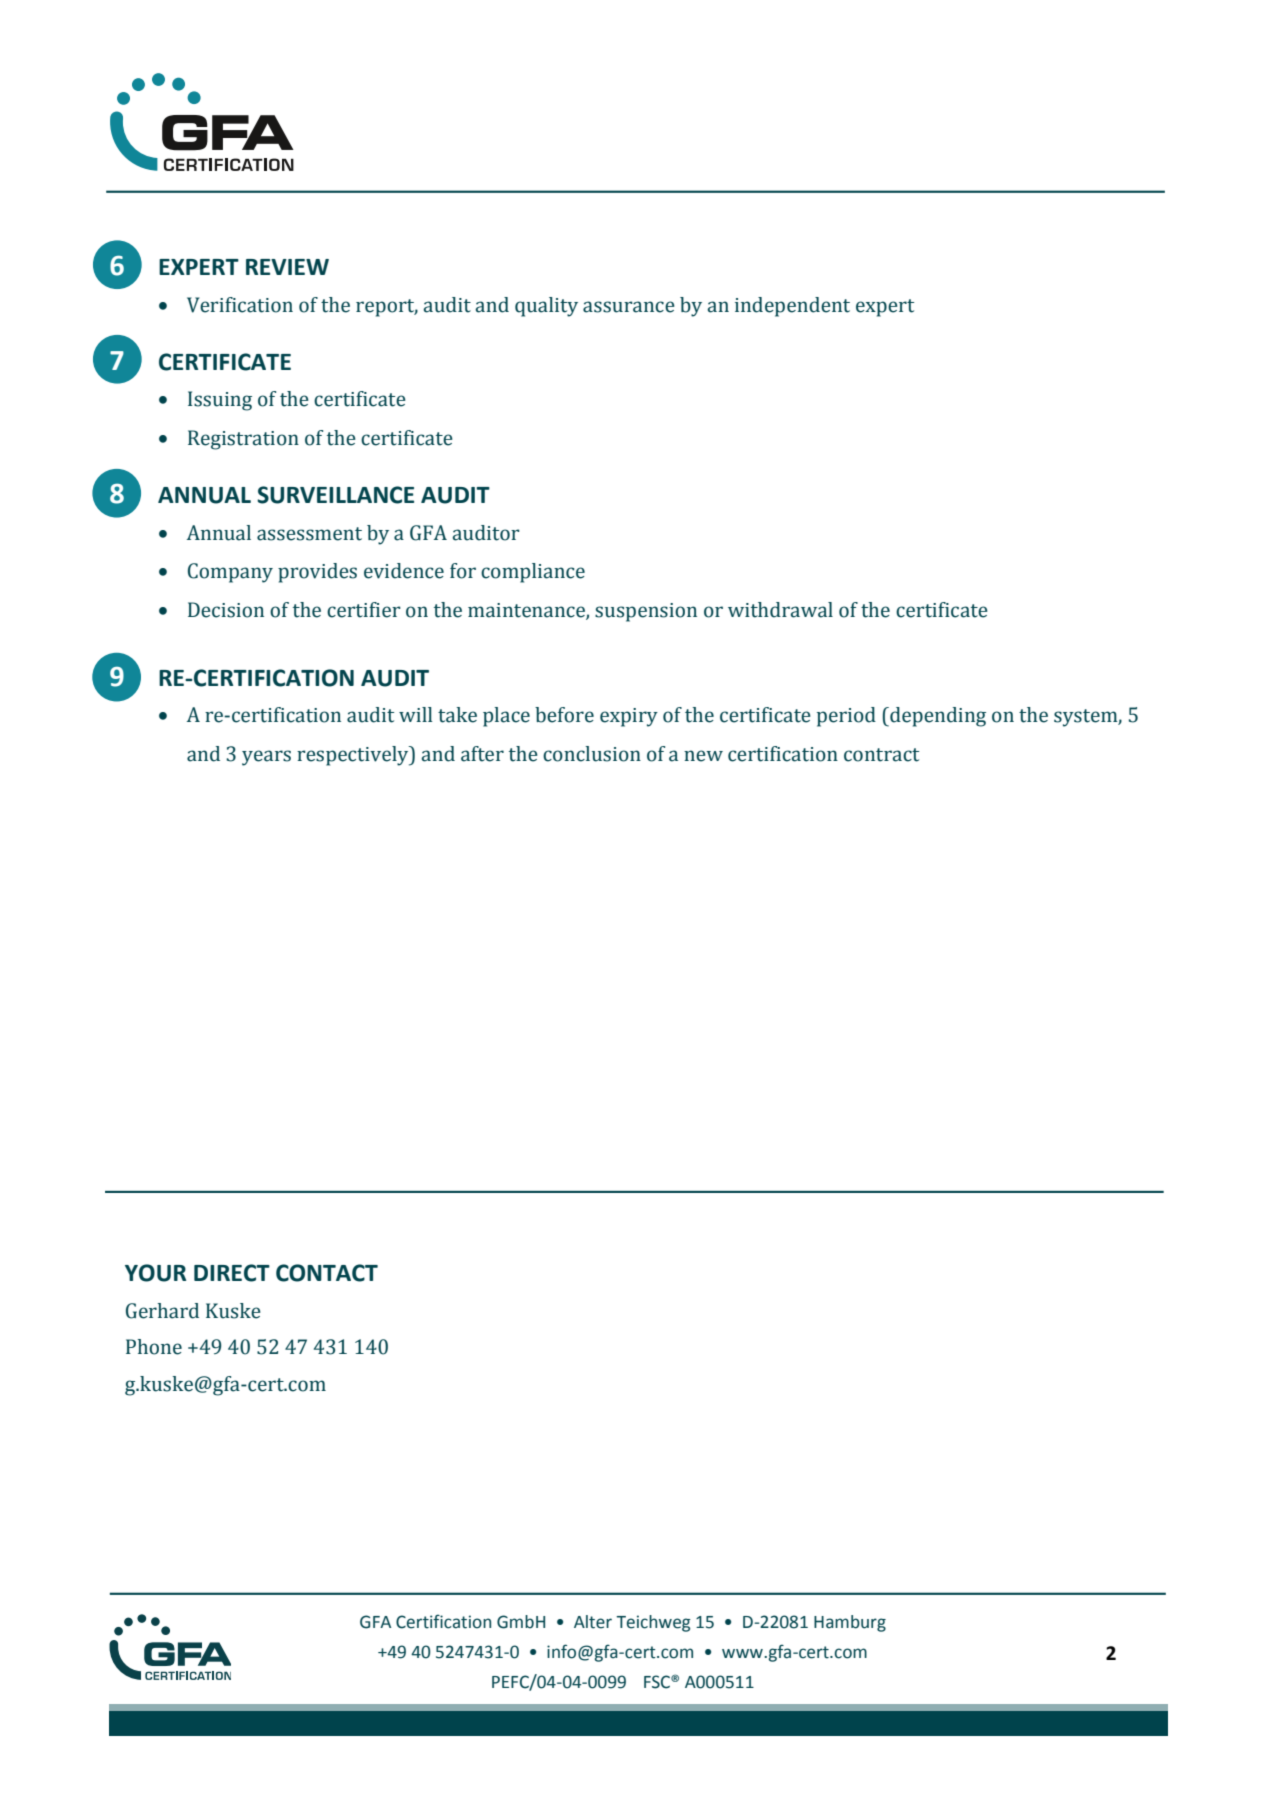 Image resolution: width=1277 pixels, height=1808 pixels. Describe the element at coordinates (592, 754) in the screenshot. I see `conclusion` at that location.
